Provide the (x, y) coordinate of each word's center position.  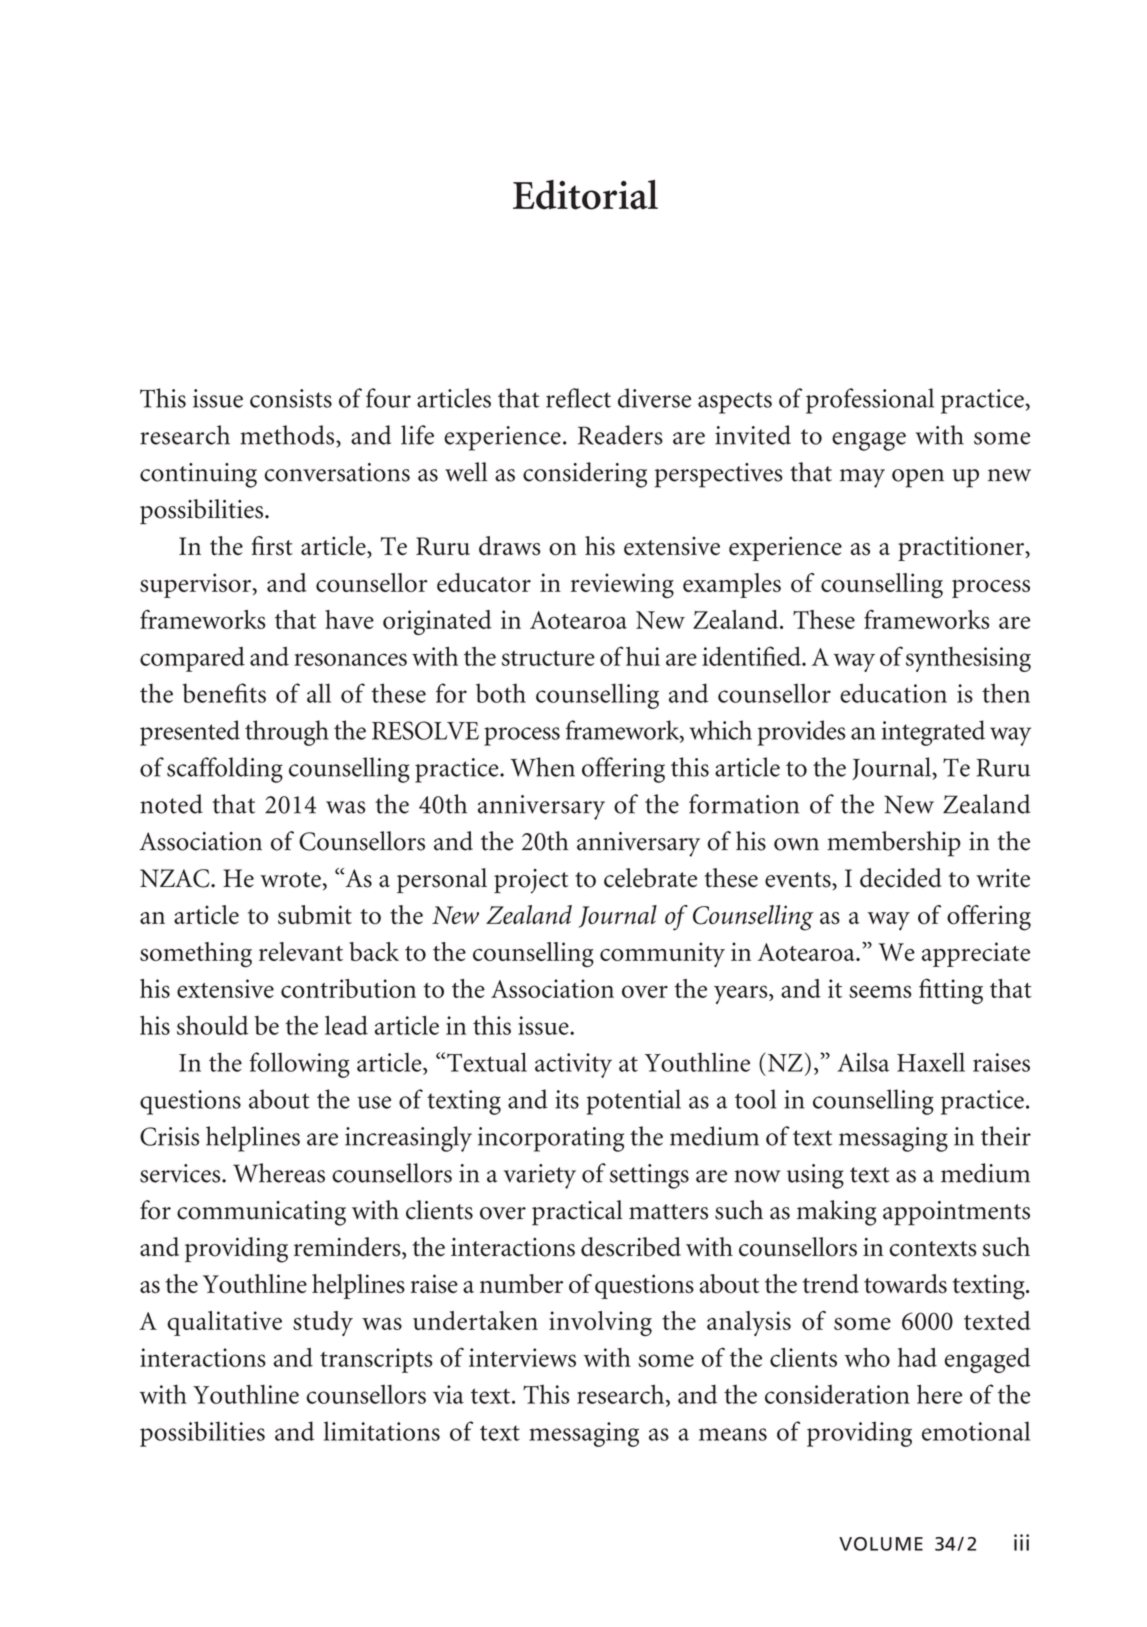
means (733, 1434)
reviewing (622, 586)
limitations (382, 1431)
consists (291, 398)
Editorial (585, 195)
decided (901, 878)
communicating (261, 1213)
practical (577, 1213)
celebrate (650, 878)
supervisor (197, 585)
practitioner (962, 548)
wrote (290, 880)
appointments (956, 1213)
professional (870, 401)
